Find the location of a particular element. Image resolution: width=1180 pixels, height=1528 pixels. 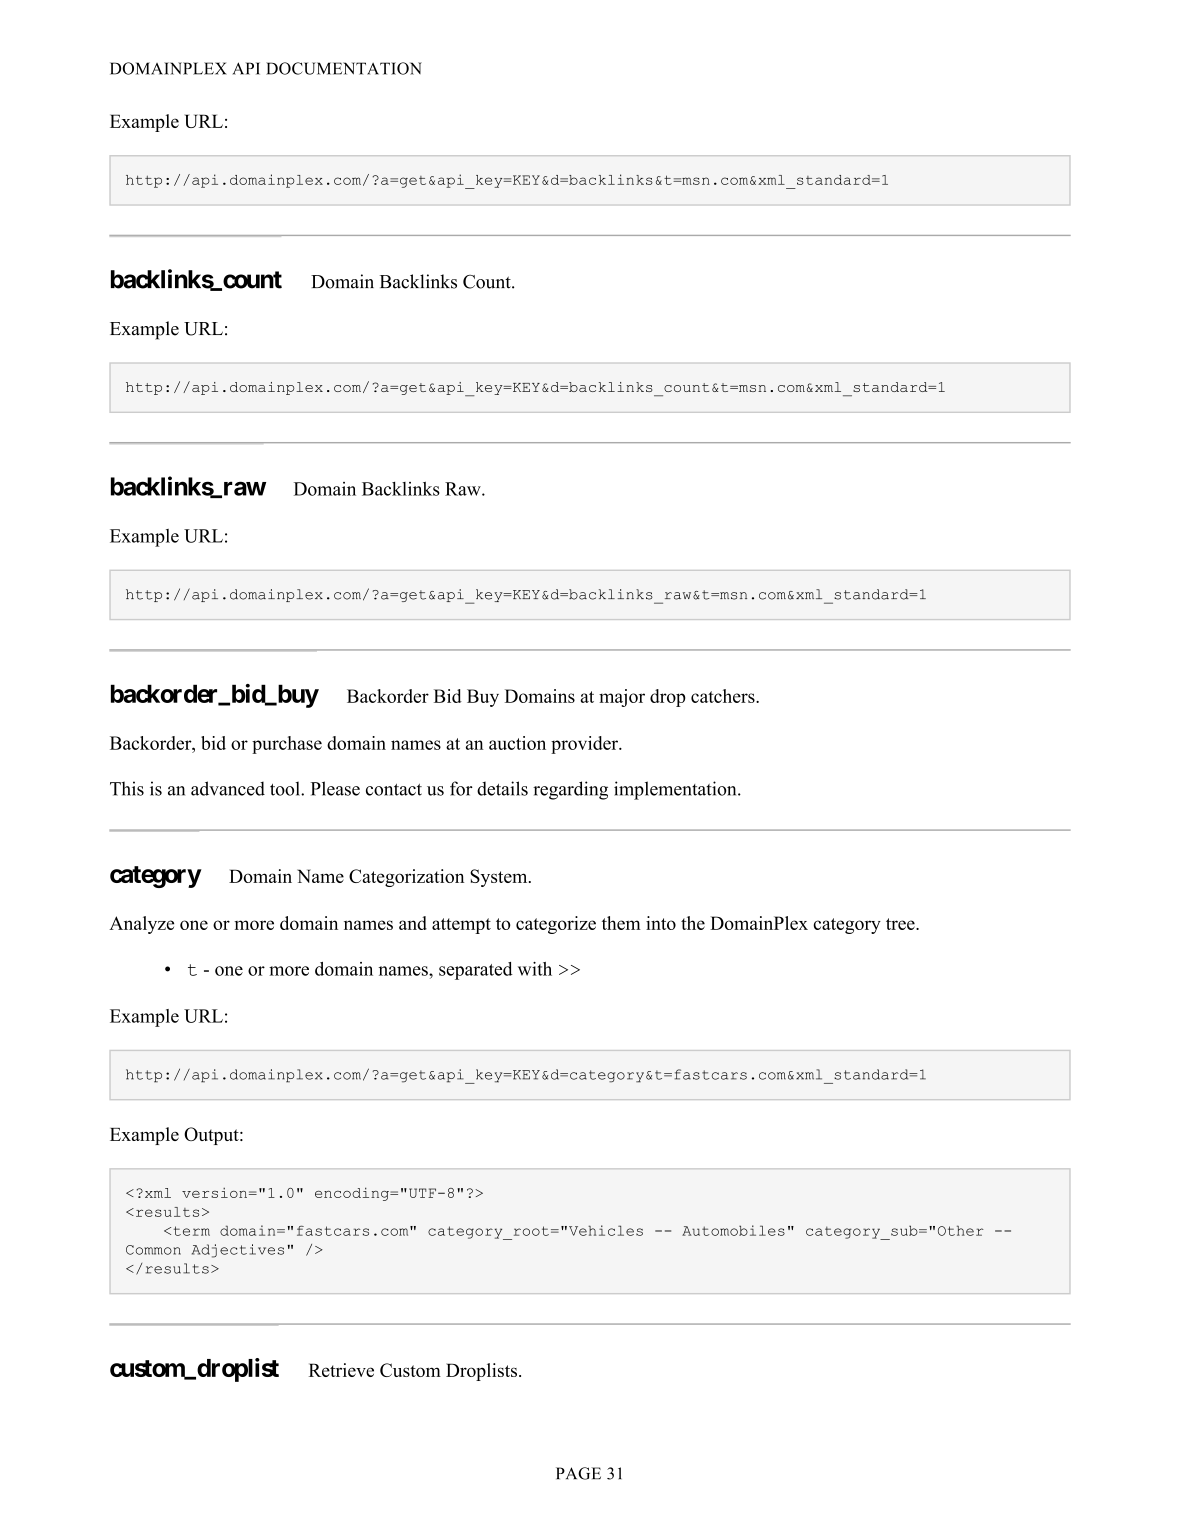

advanced is located at coordinates (228, 788).
